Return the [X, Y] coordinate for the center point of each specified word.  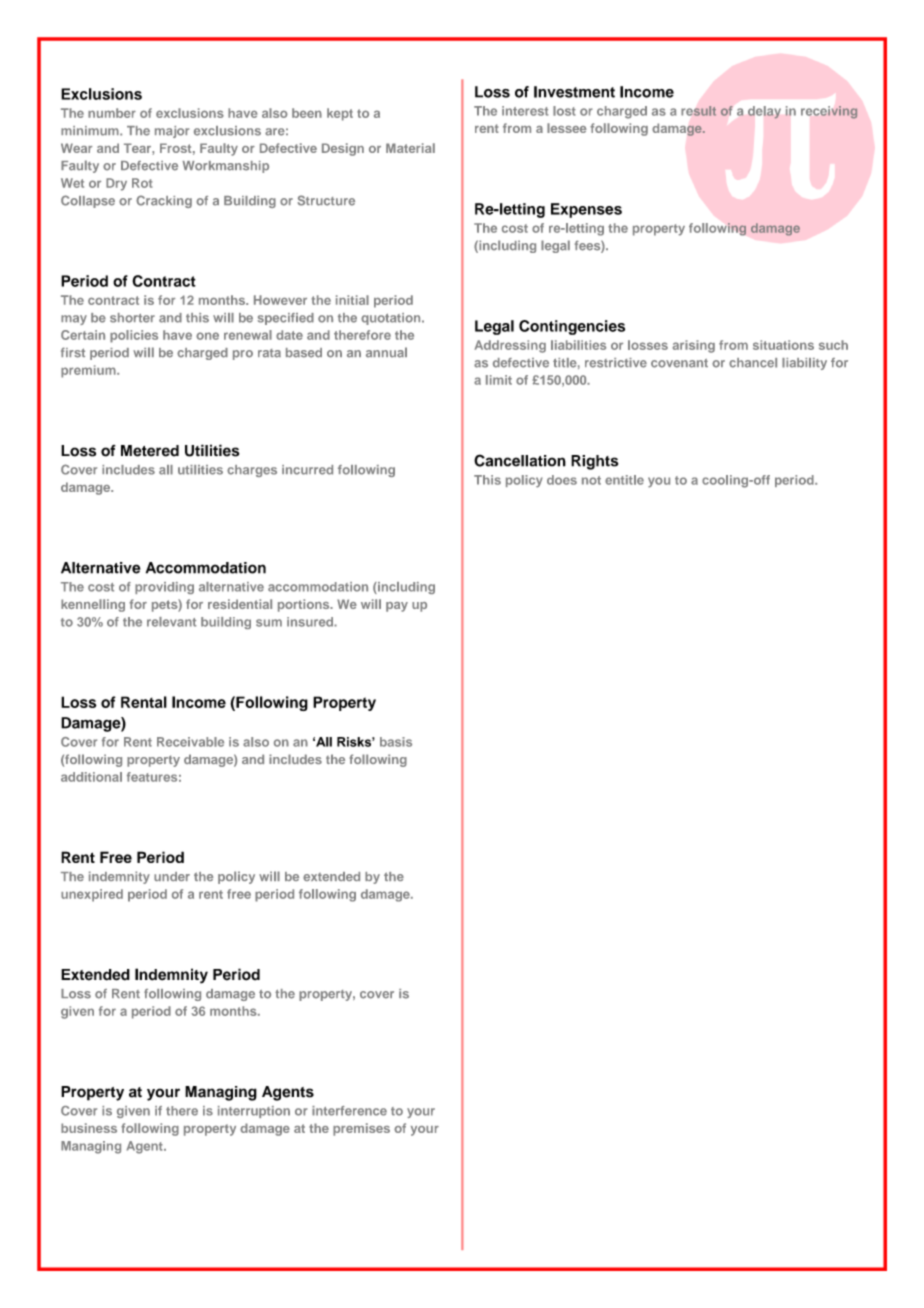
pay [397, 607]
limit [499, 380]
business [89, 1128]
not [591, 480]
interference [349, 1111]
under [172, 876]
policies [134, 336]
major [172, 132]
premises [361, 1129]
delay [764, 112]
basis [396, 742]
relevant [171, 622]
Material [410, 148]
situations [783, 345]
